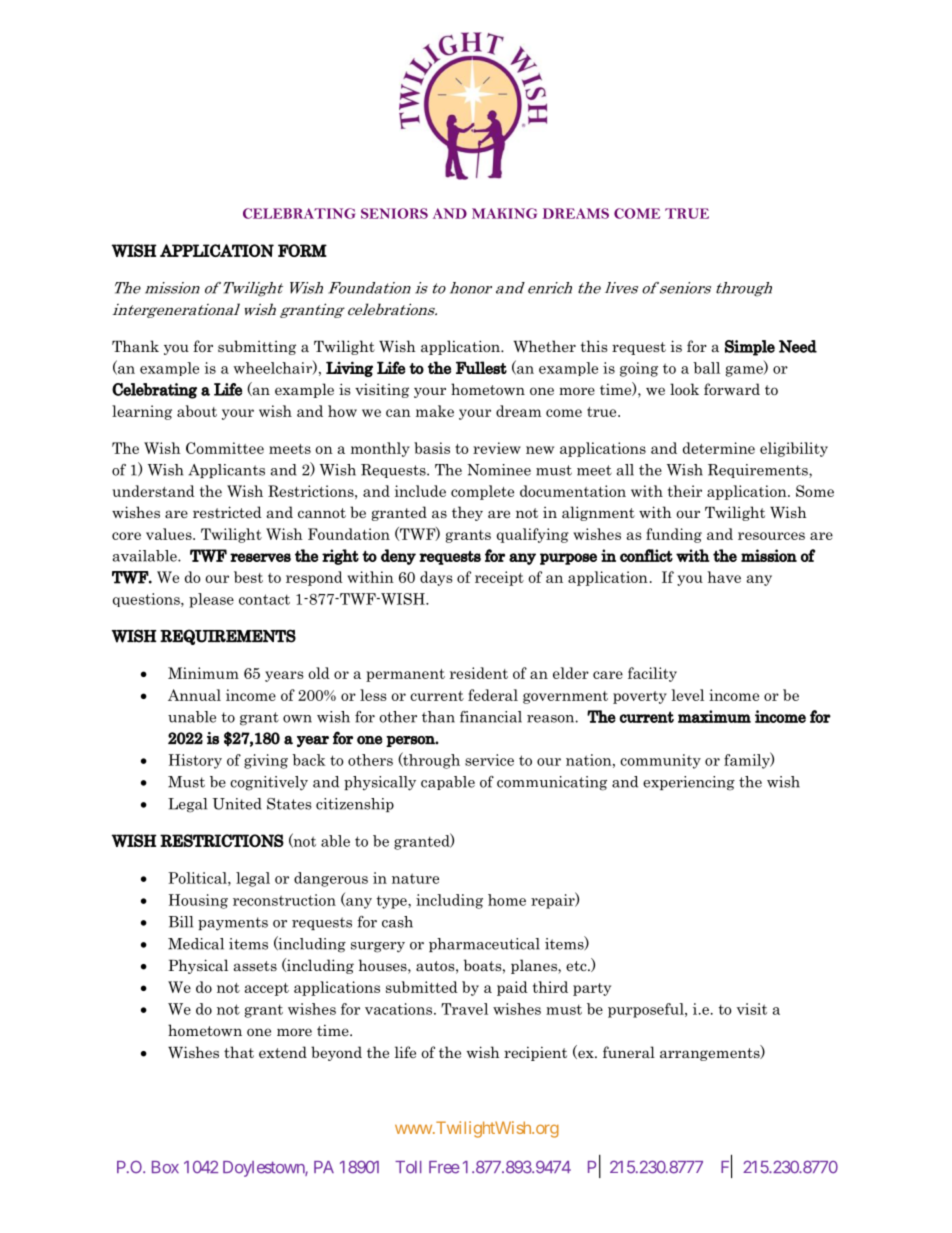 The image size is (952, 1233). I want to click on determine, so click(719, 448).
